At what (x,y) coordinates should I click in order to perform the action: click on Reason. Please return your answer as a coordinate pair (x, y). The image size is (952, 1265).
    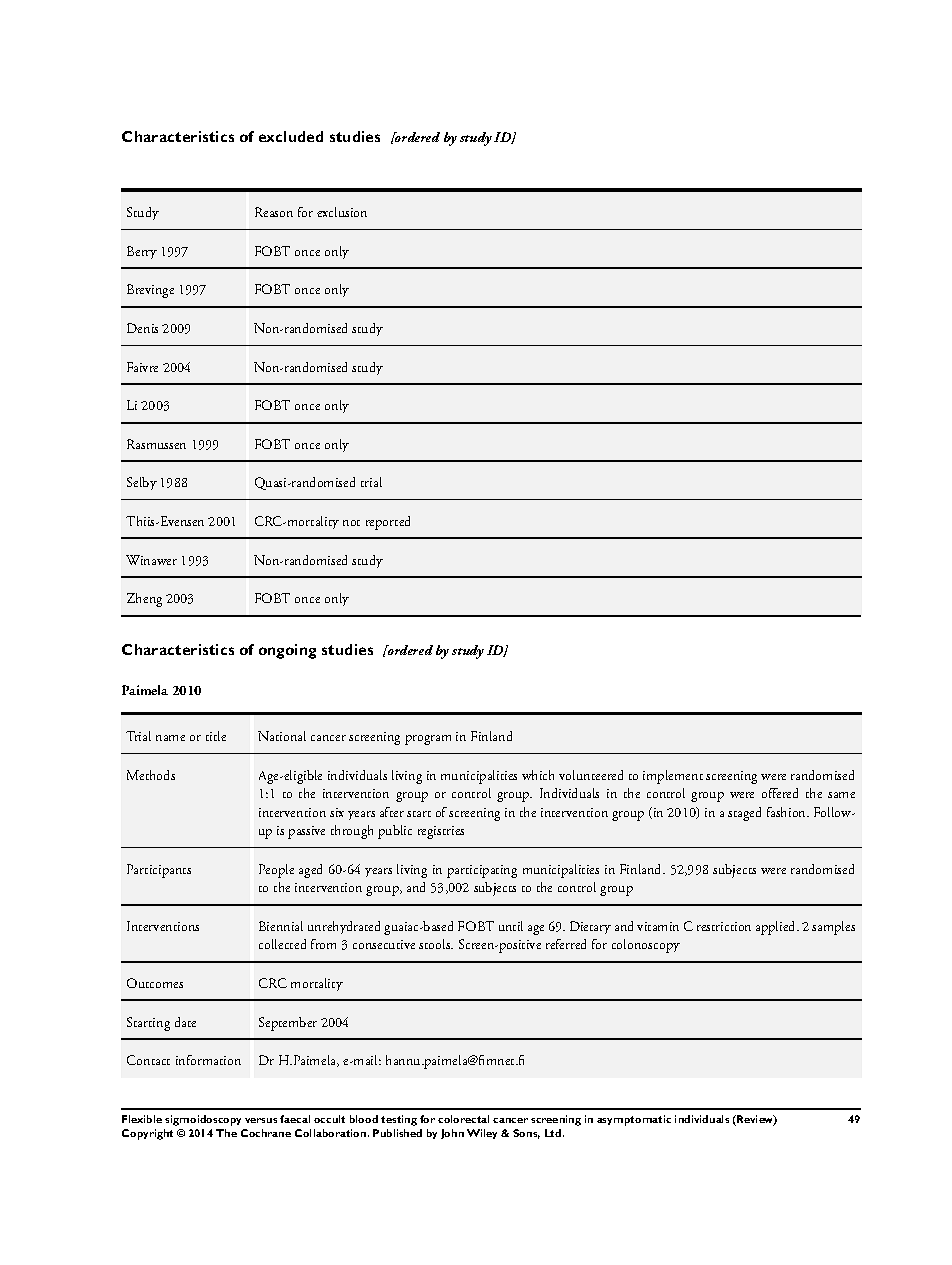
    Looking at the image, I should click on (274, 212).
